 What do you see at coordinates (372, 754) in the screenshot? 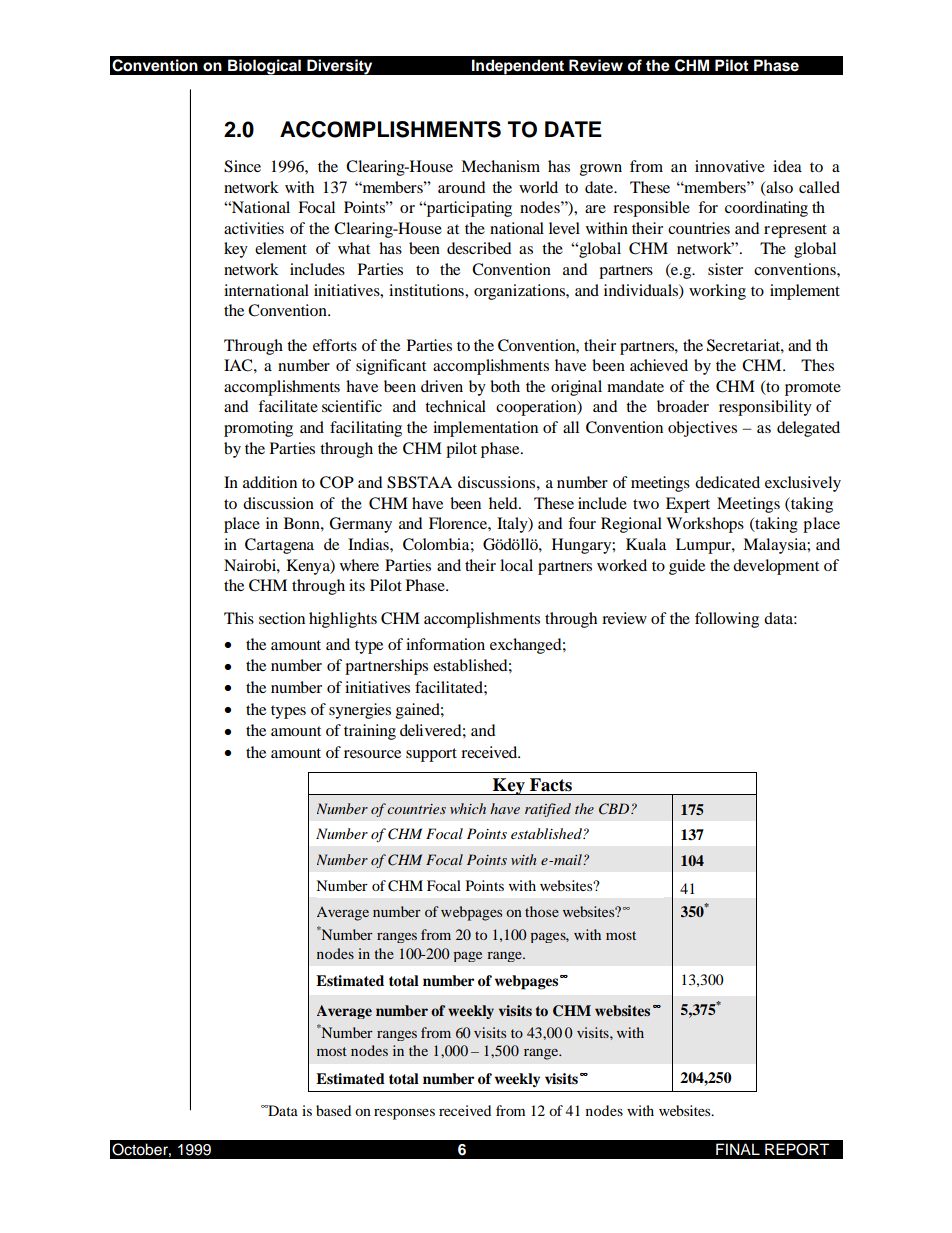
I see `resource` at bounding box center [372, 754].
